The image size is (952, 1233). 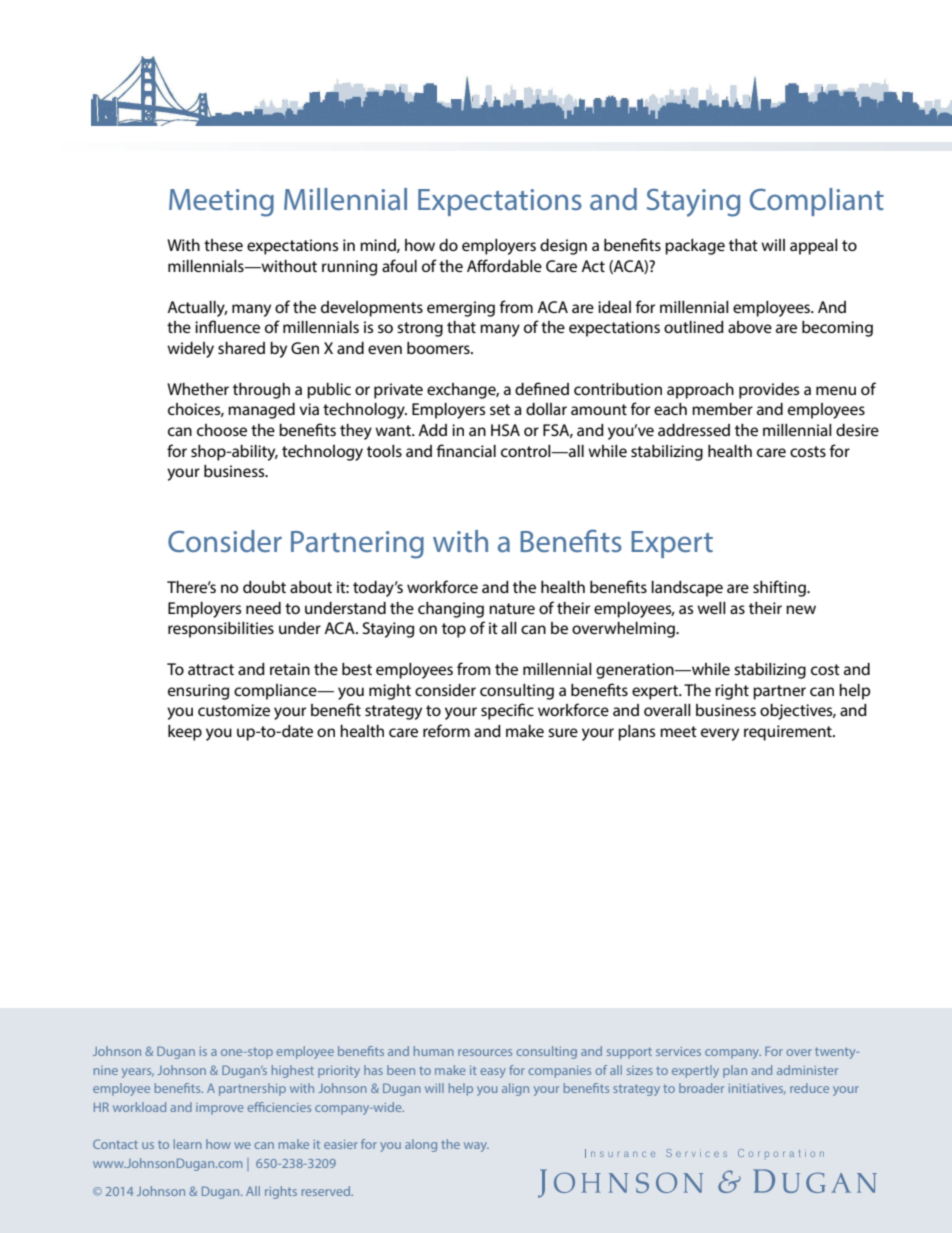 I want to click on requirement, so click(x=789, y=733).
